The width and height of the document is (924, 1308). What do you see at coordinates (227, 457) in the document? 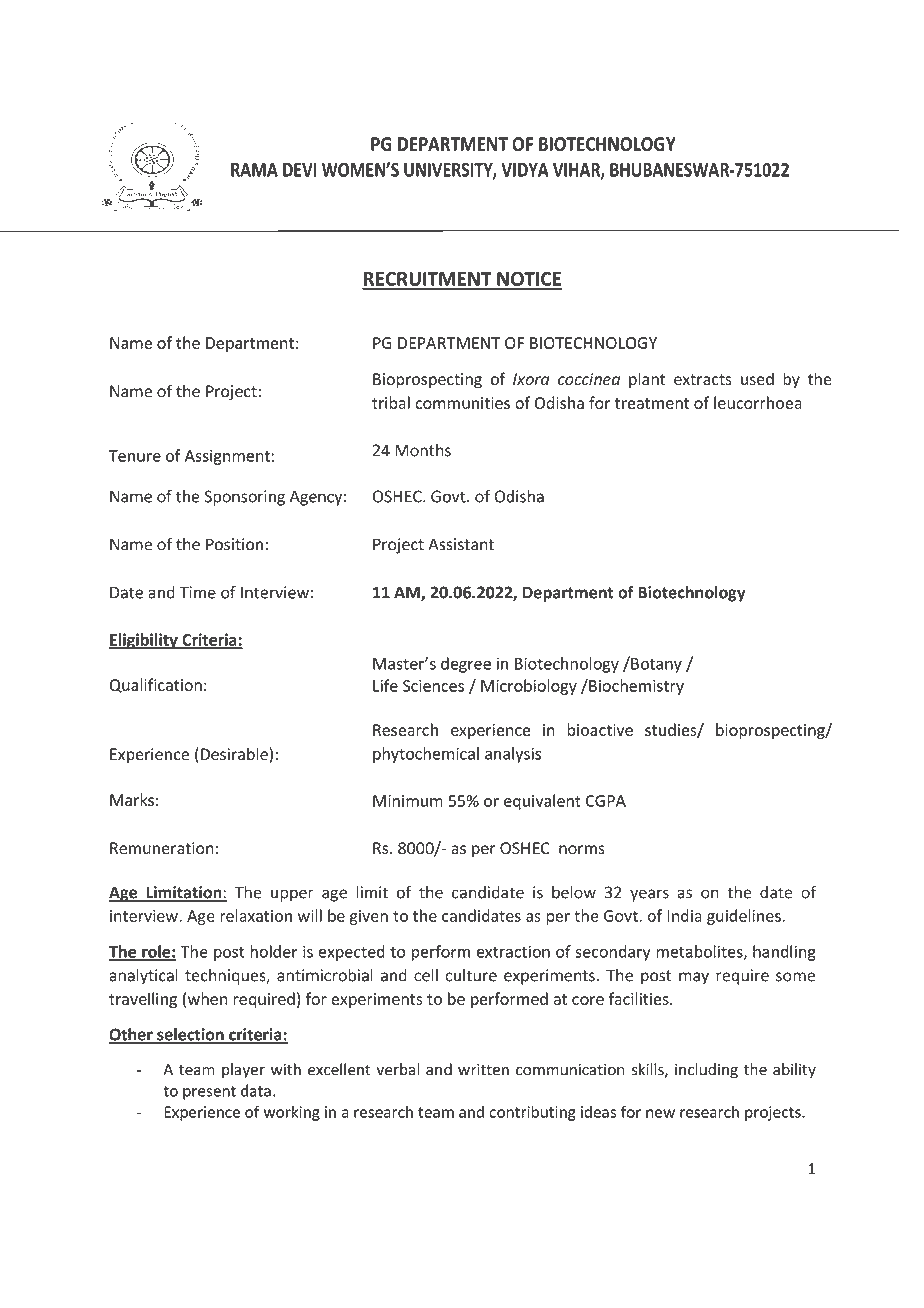
I see `Assignment` at bounding box center [227, 457].
